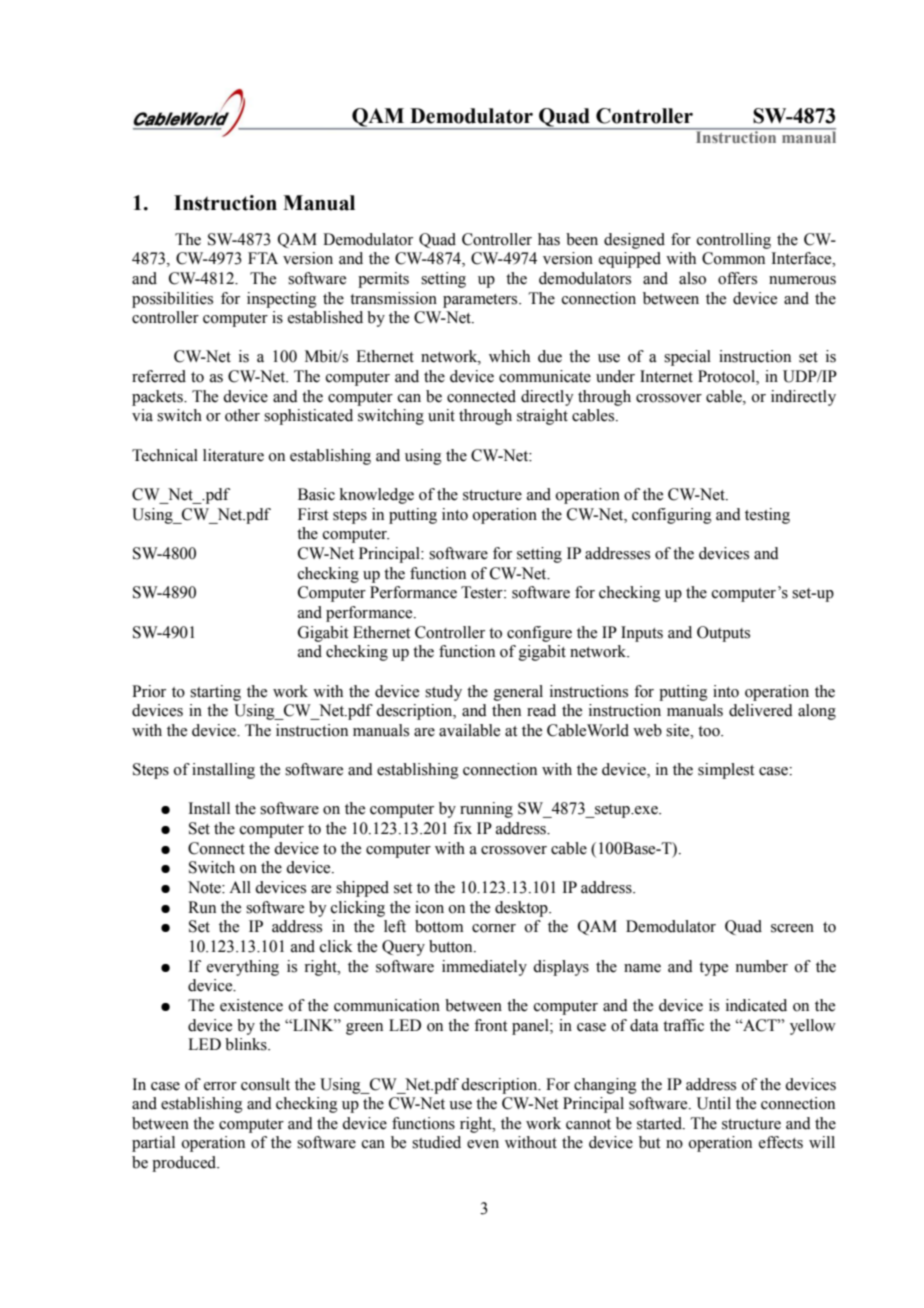 Image resolution: width=924 pixels, height=1308 pixels. I want to click on FTA, so click(263, 258).
